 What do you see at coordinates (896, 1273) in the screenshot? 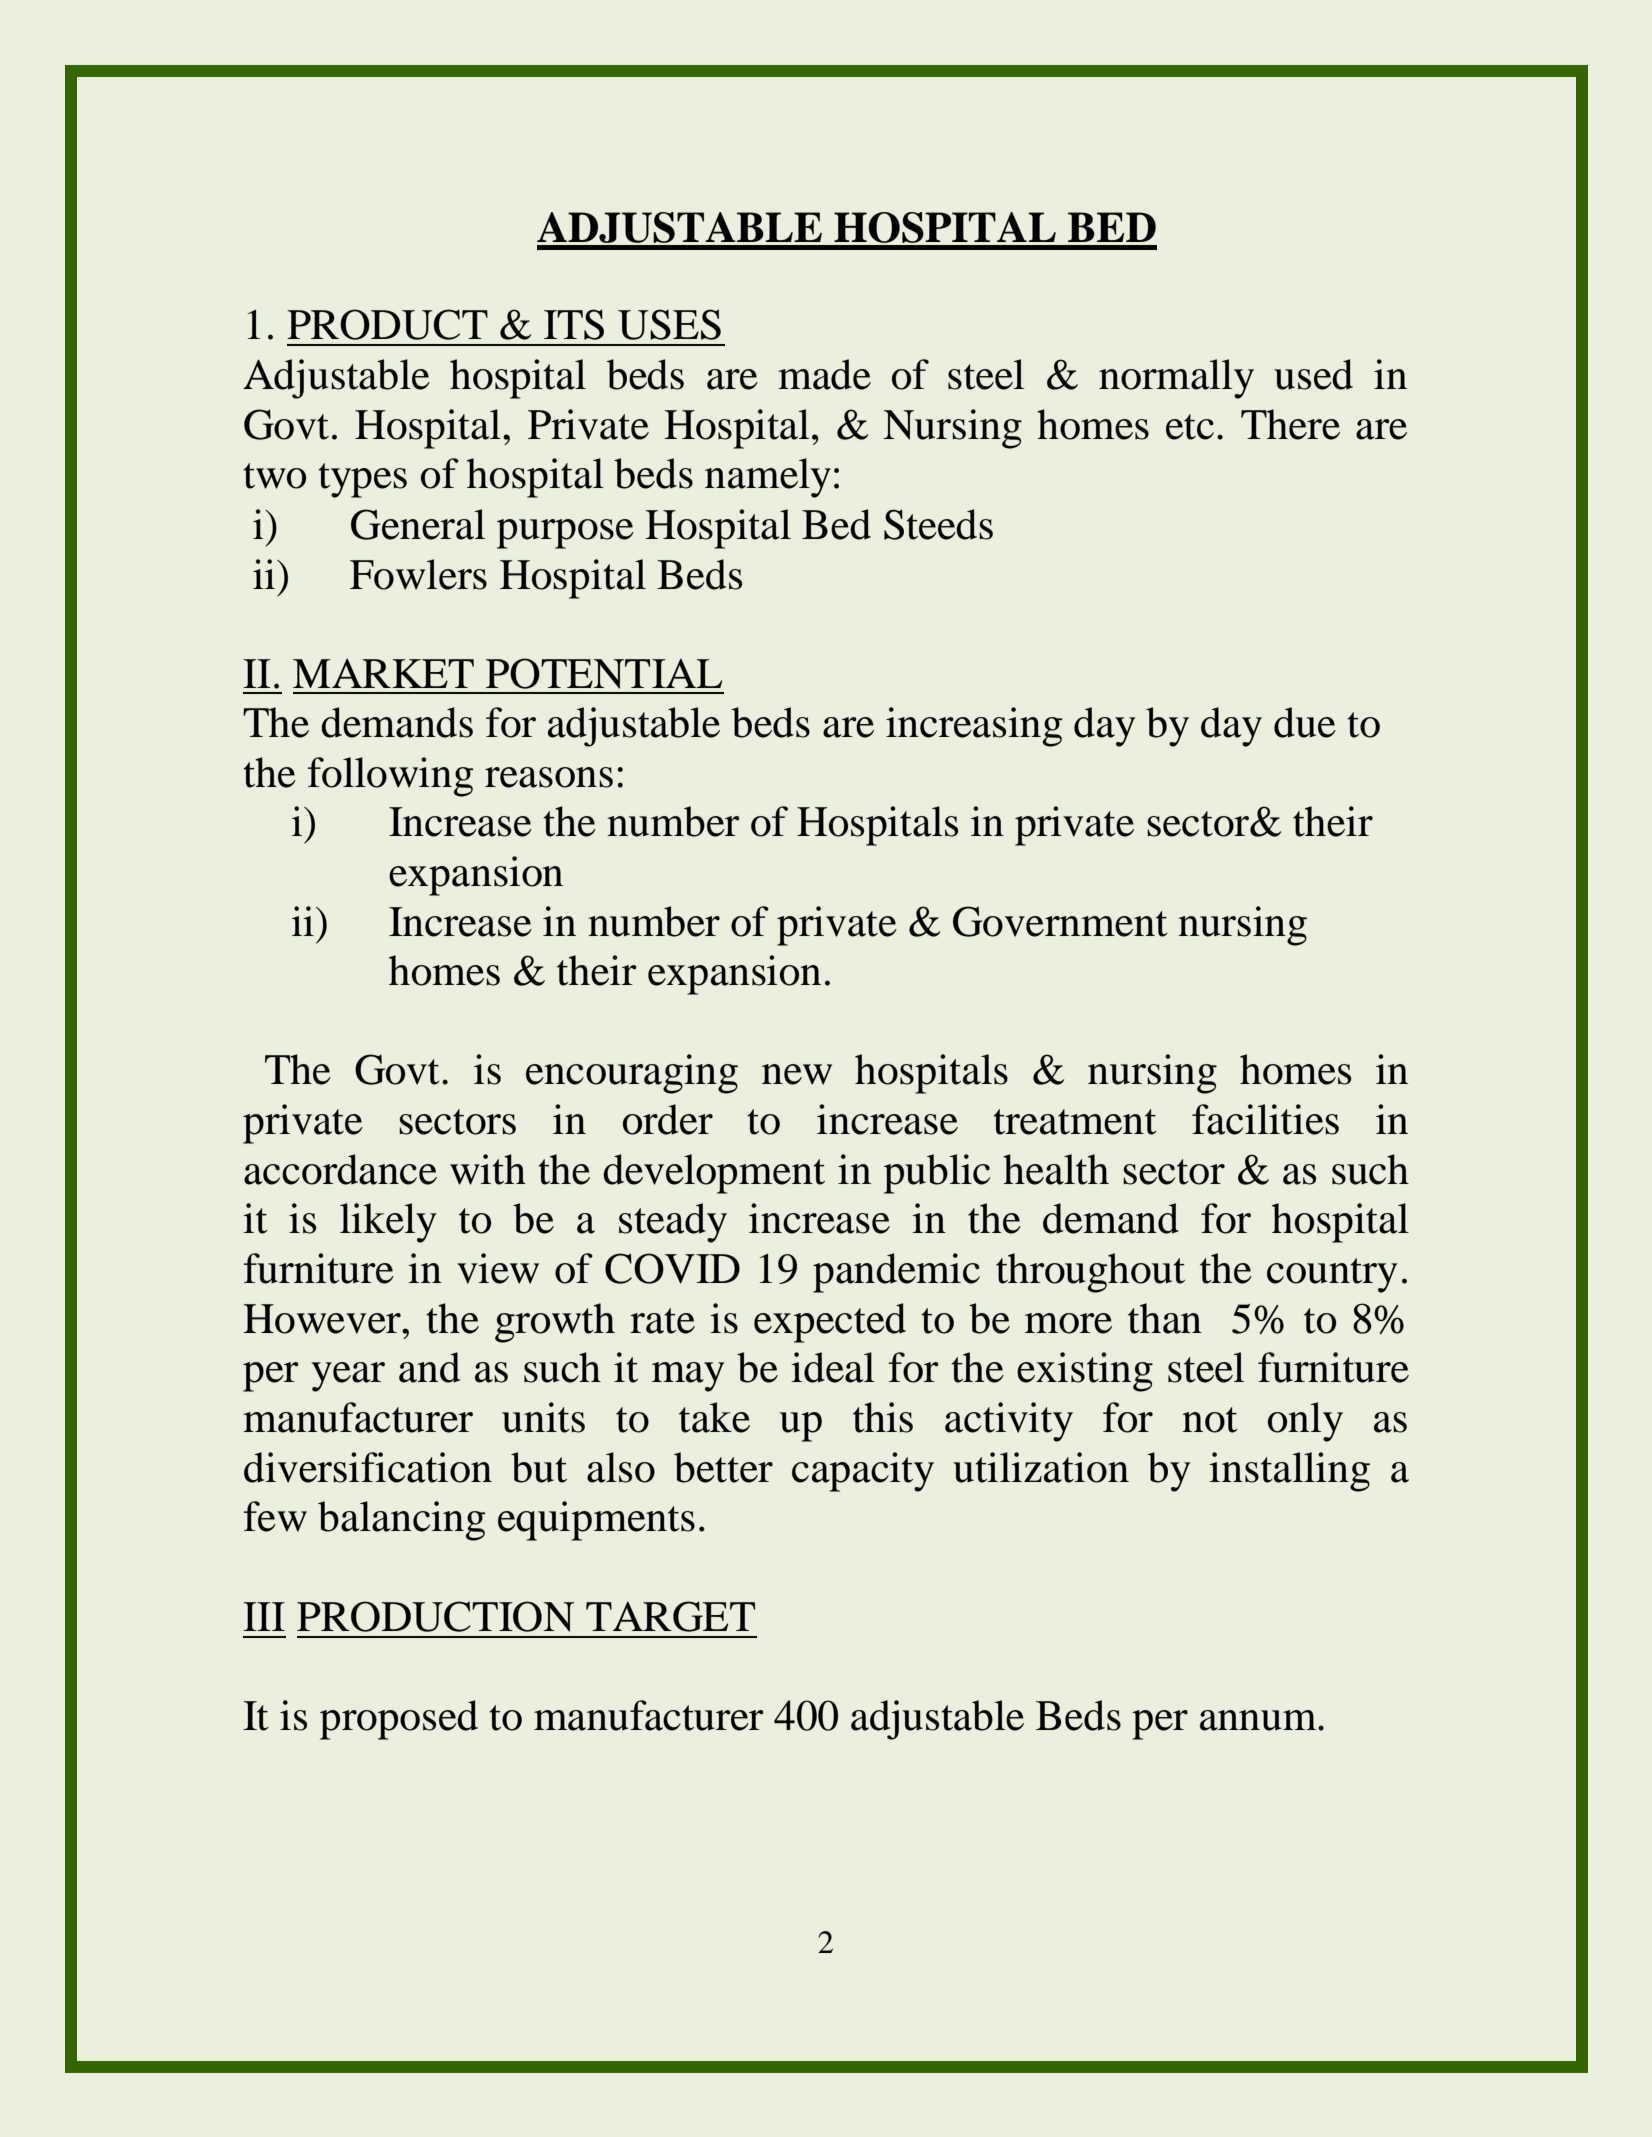
I see `pandemic` at bounding box center [896, 1273].
